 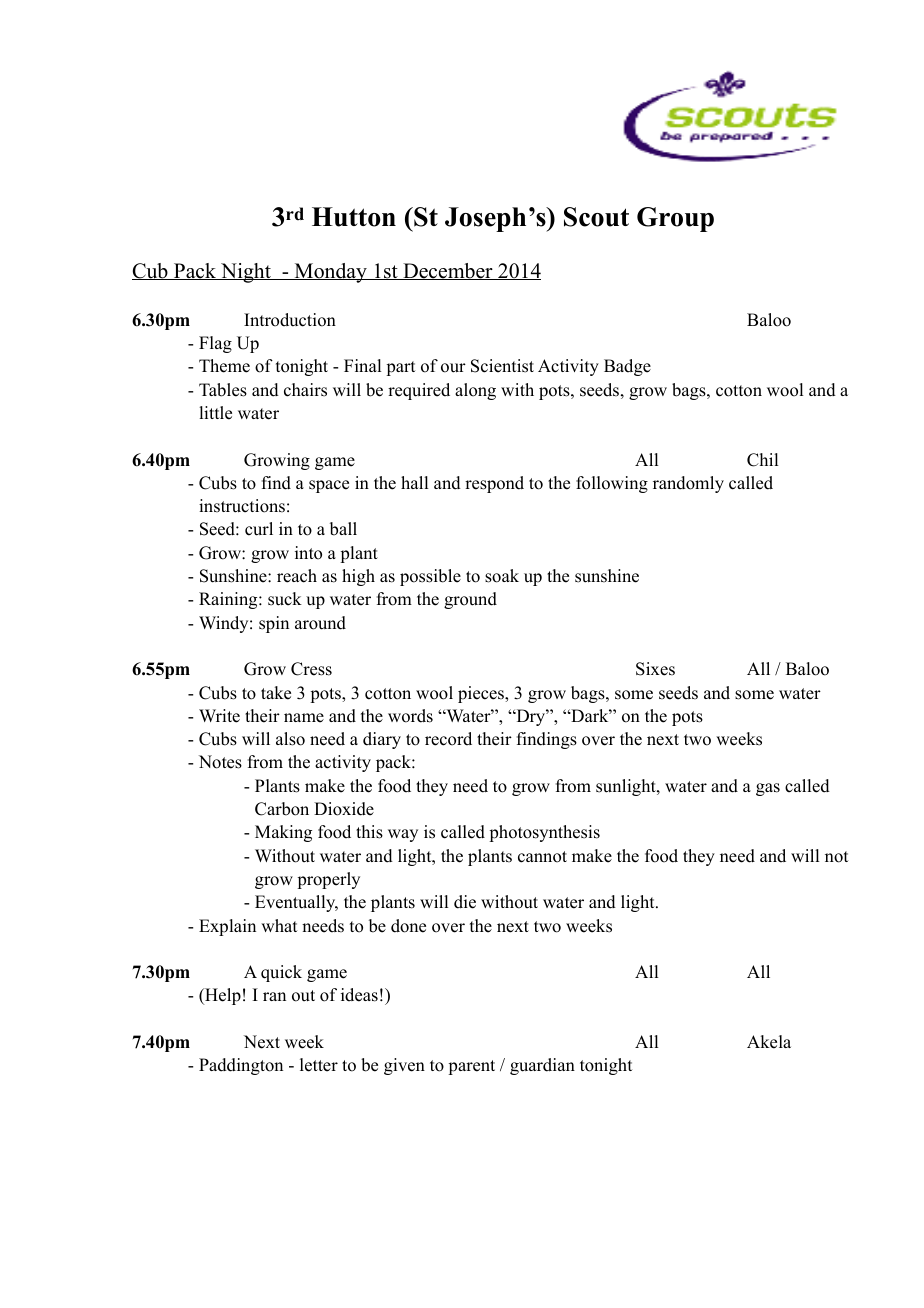 I want to click on Group, so click(x=675, y=219).
